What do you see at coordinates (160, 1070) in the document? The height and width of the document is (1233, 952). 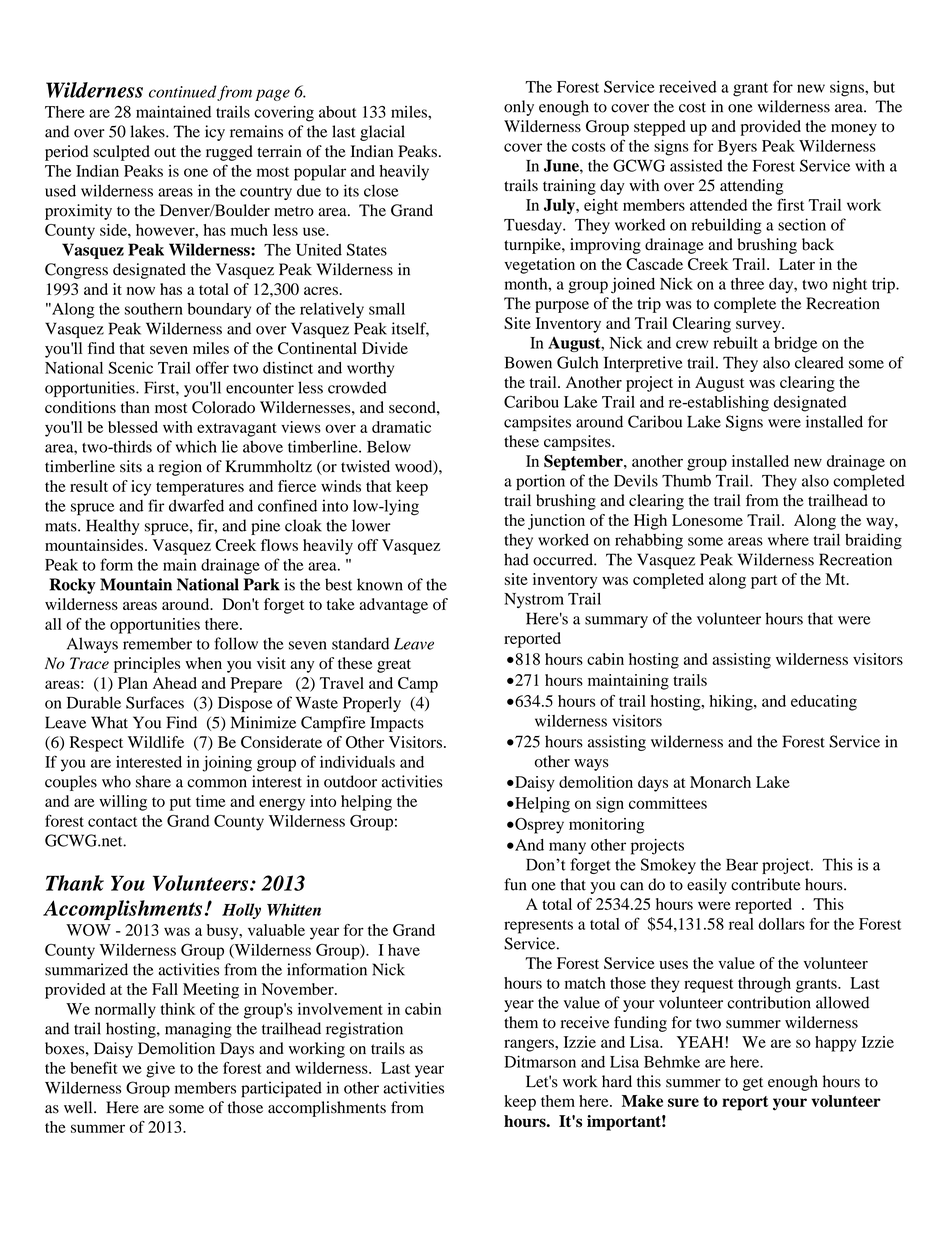 I see `give` at bounding box center [160, 1070].
